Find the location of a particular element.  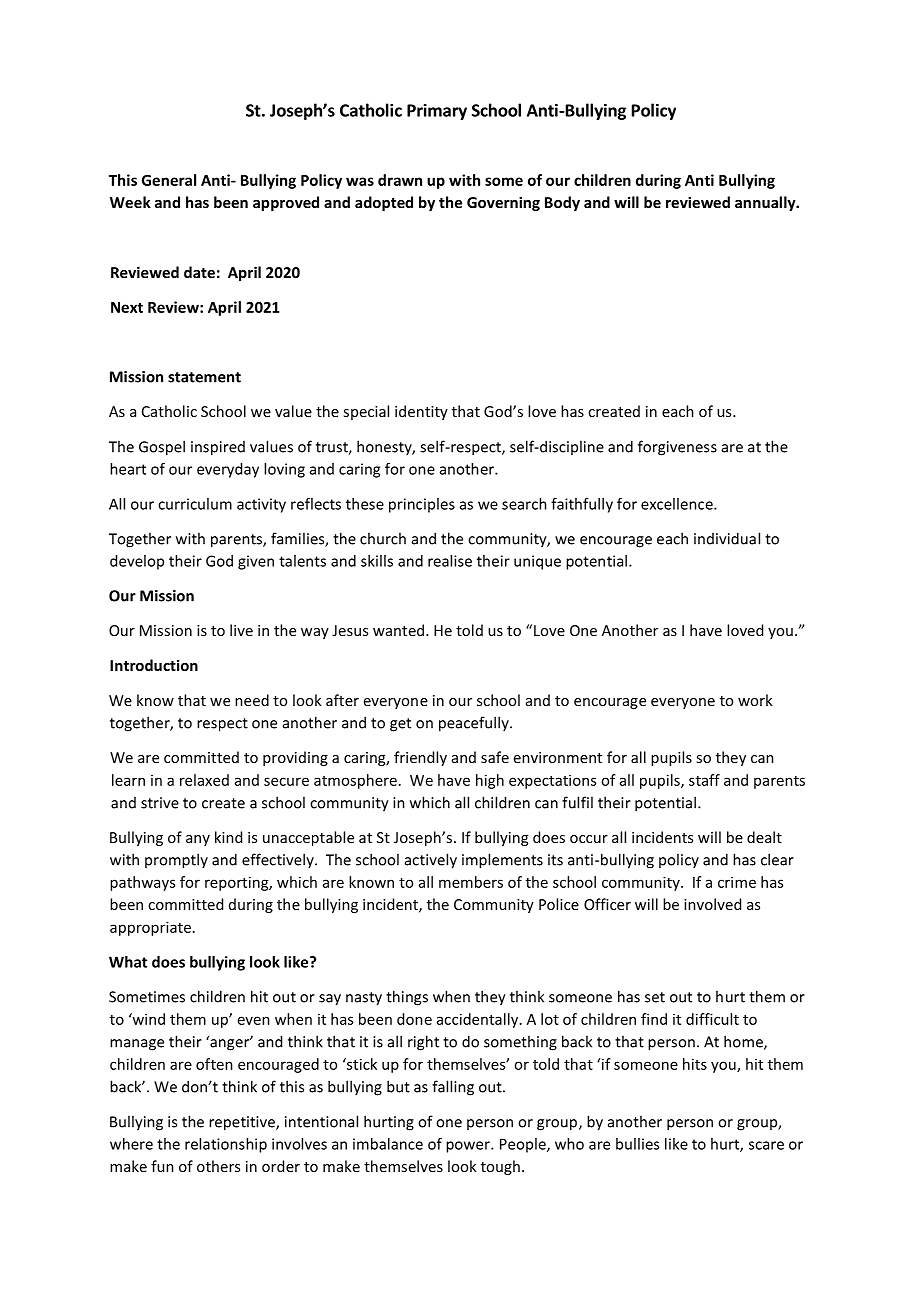

excellence is located at coordinates (678, 504).
